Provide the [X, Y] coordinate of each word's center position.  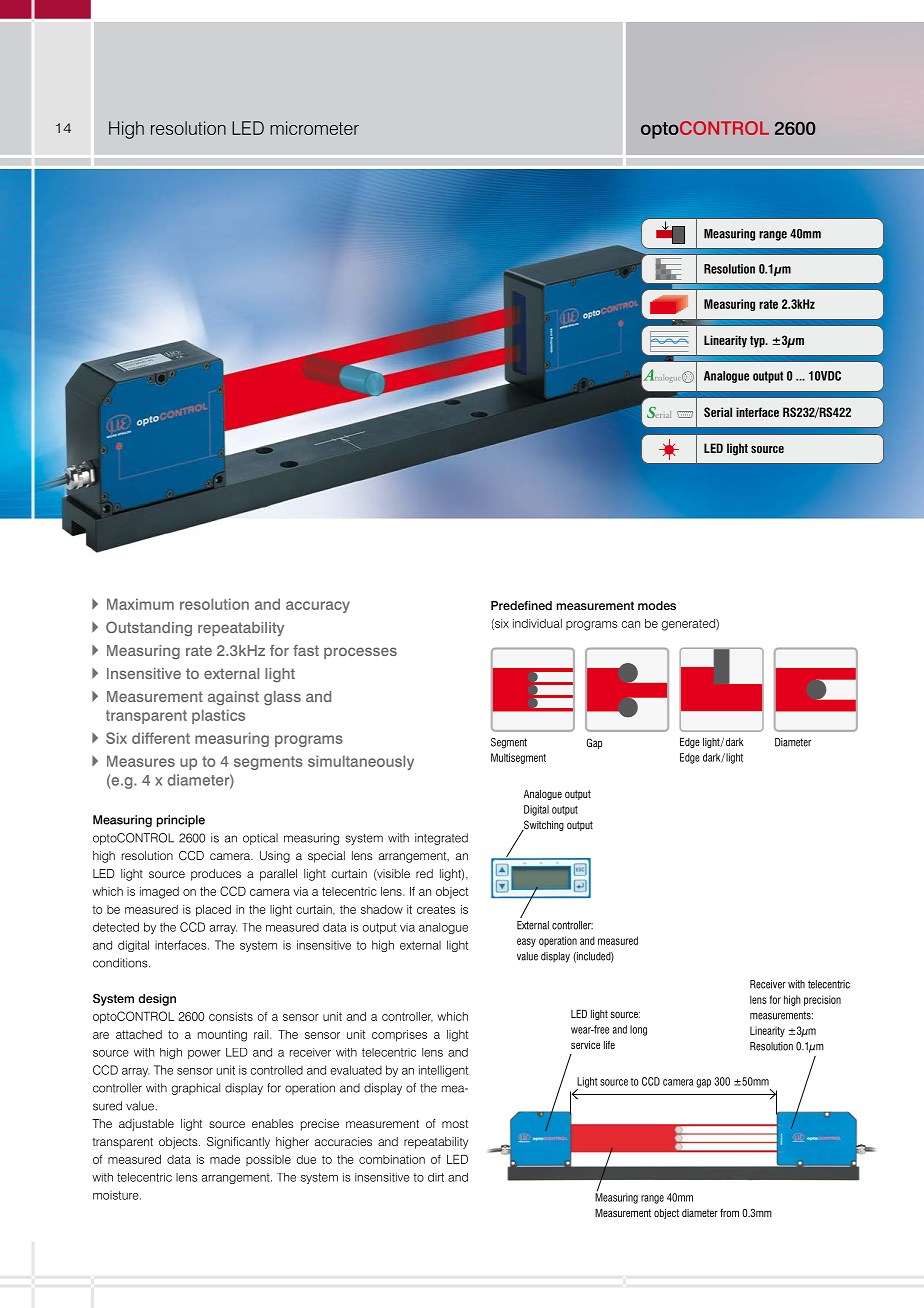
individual [537, 623]
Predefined [521, 605]
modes [657, 605]
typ [758, 342]
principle [181, 821]
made [225, 1159]
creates [436, 909]
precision [822, 1000]
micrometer [314, 128]
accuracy [318, 607]
